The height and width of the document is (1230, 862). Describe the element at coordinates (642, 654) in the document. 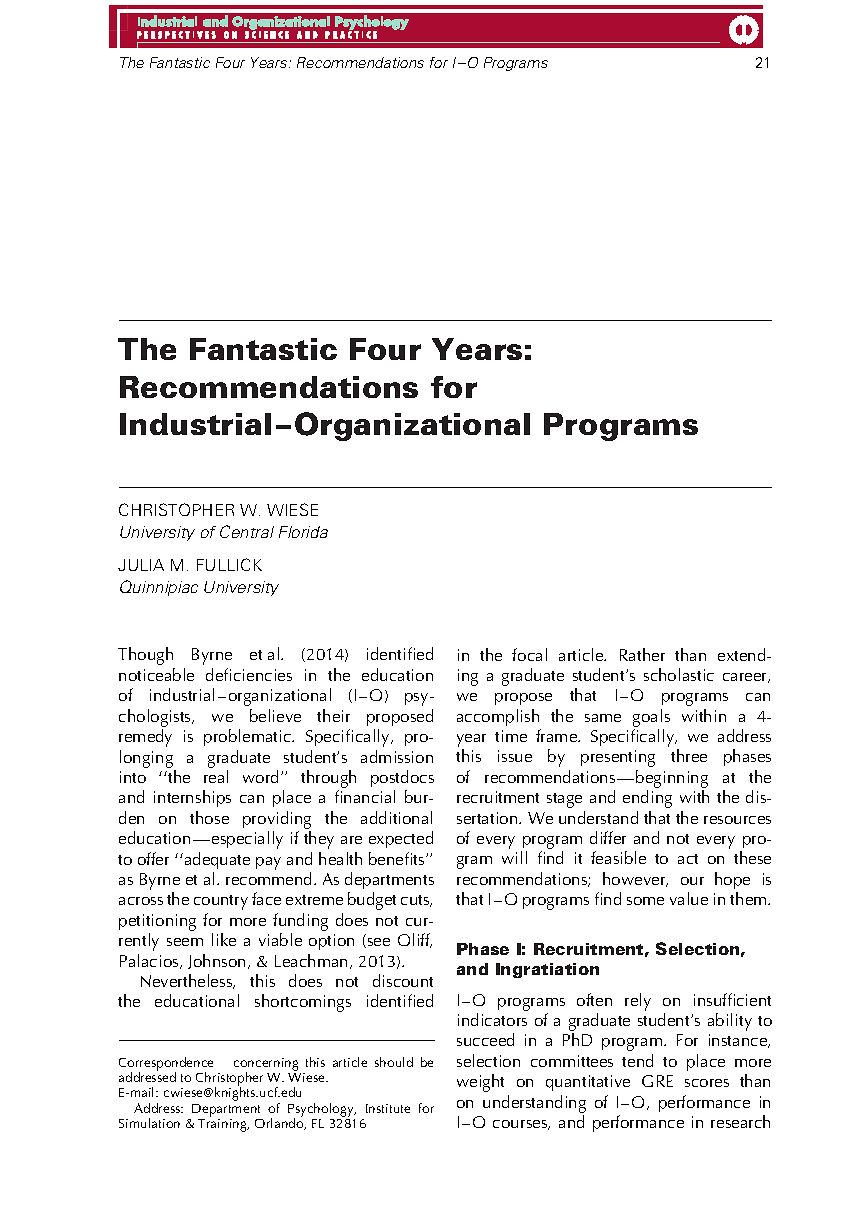

I see `Rather` at that location.
